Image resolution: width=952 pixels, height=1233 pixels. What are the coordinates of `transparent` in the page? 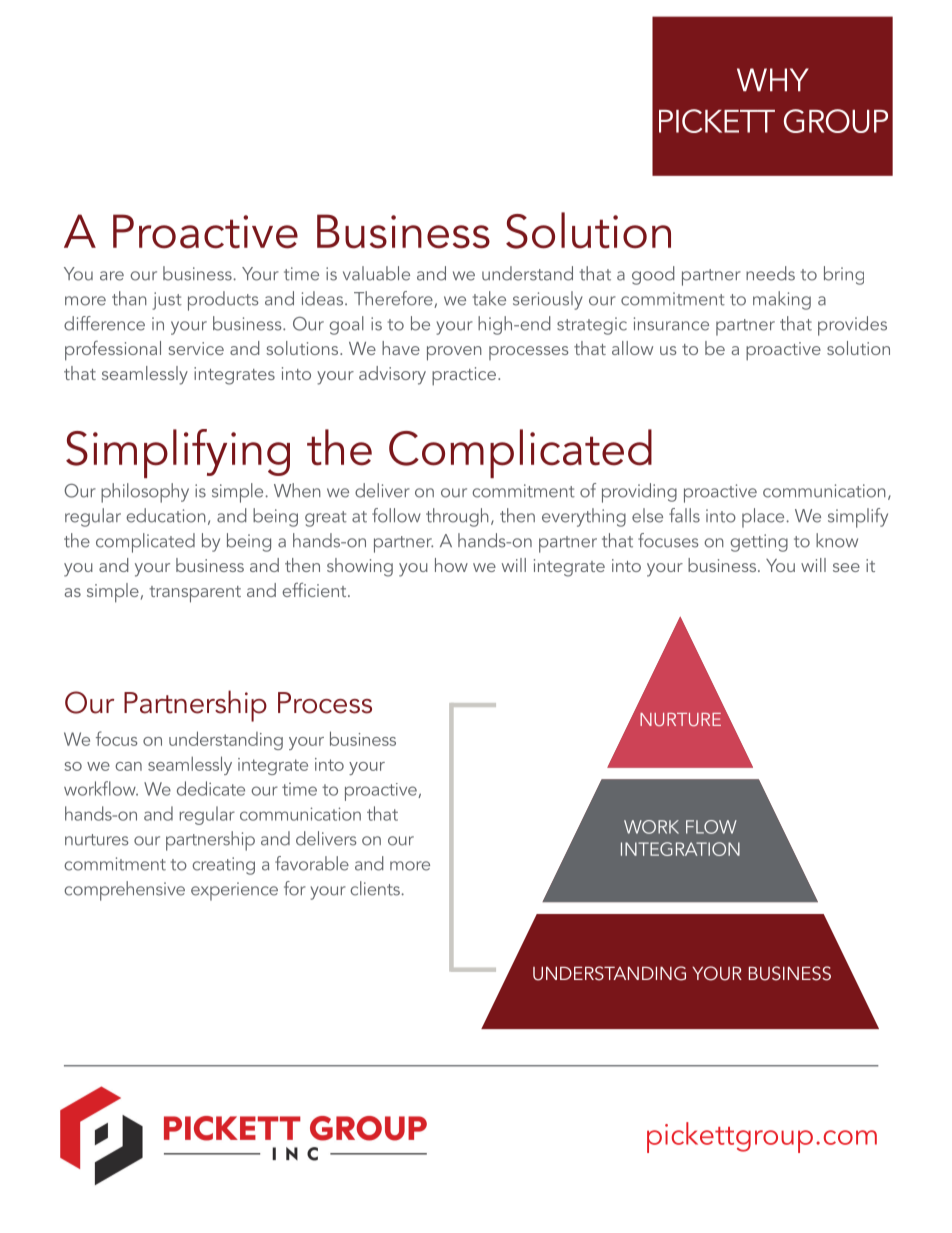 It's located at (195, 594).
